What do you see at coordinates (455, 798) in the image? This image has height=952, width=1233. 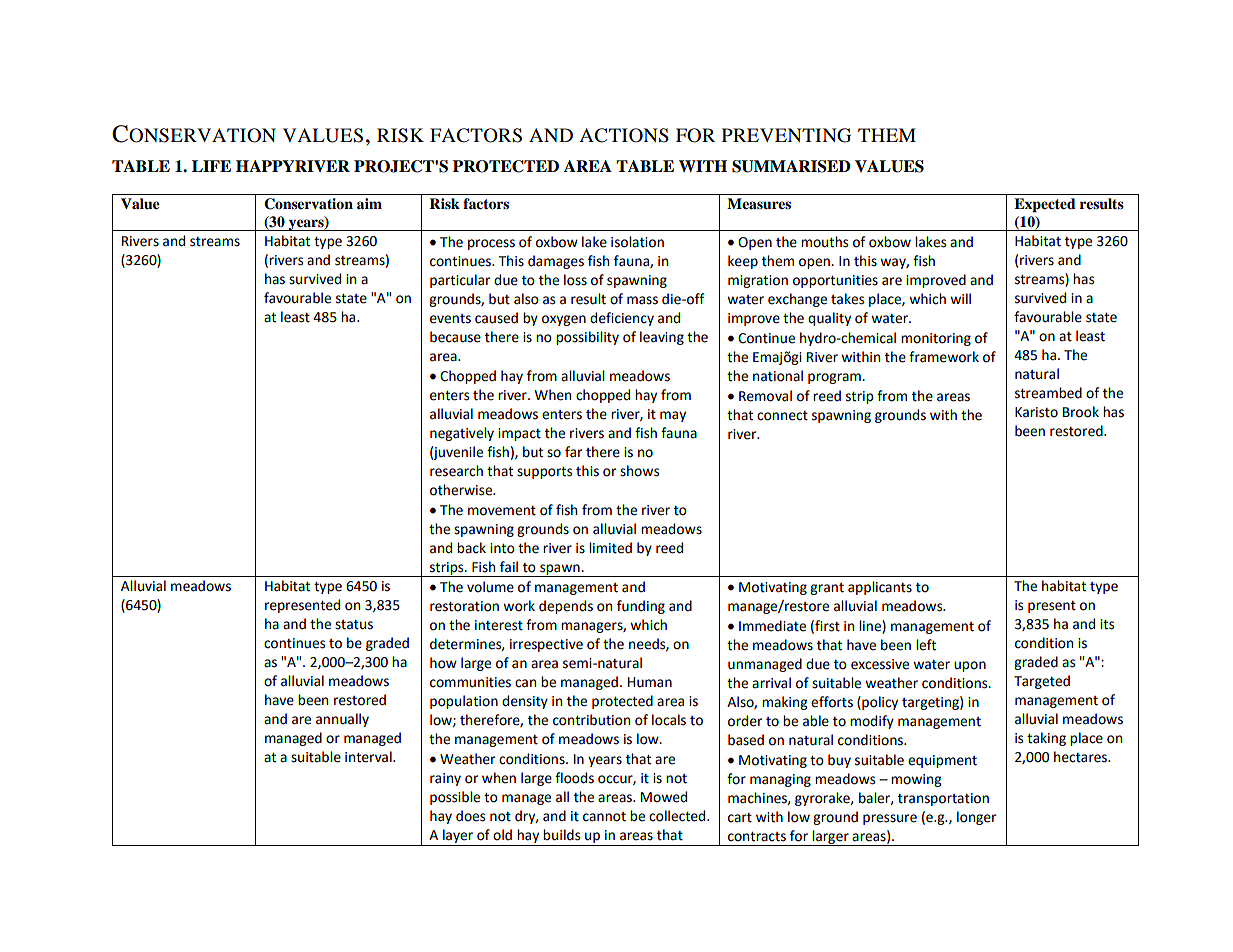 I see `possible` at bounding box center [455, 798].
